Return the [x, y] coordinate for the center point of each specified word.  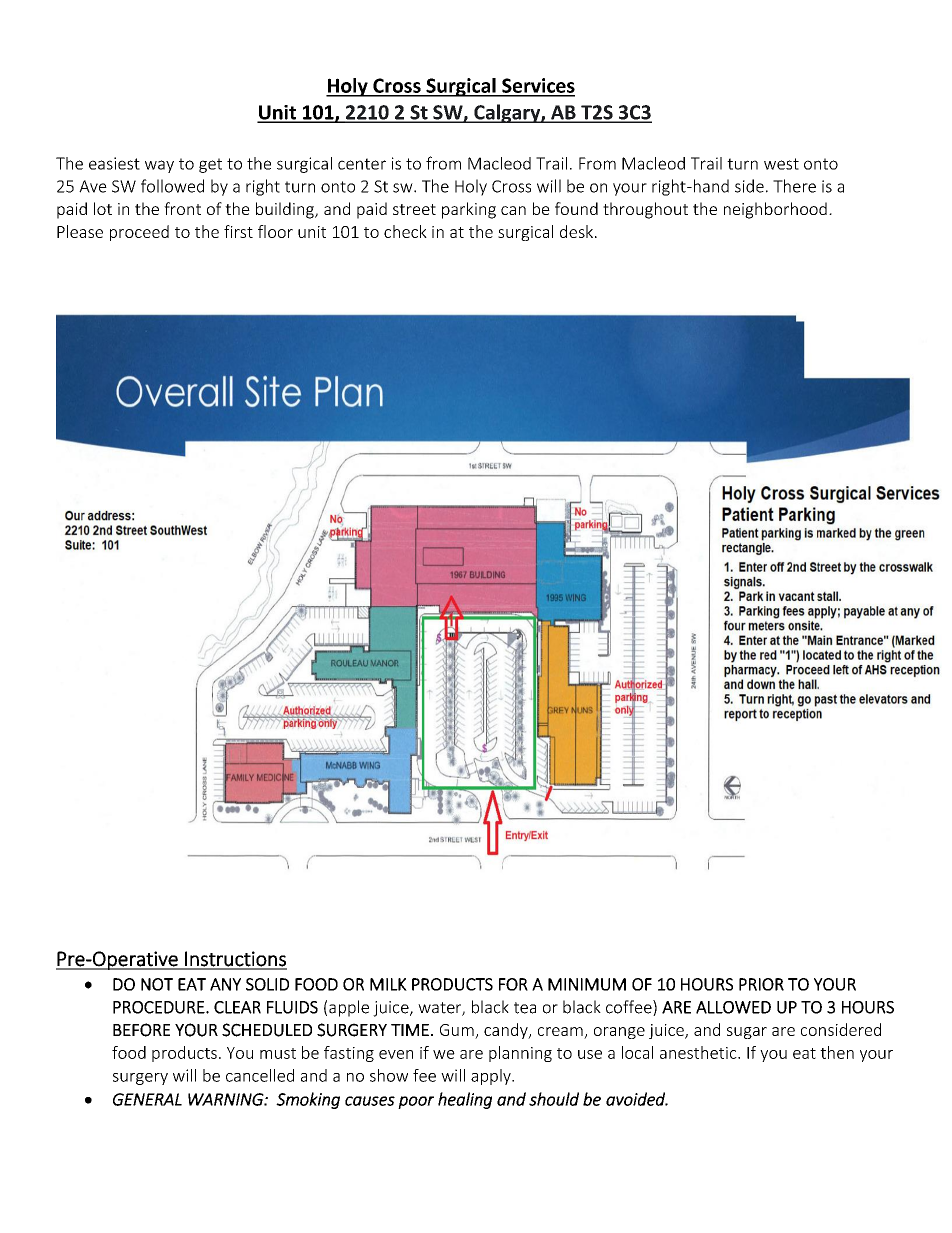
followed [172, 186]
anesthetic [699, 1052]
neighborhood [775, 210]
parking [469, 210]
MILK [388, 984]
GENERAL [147, 1099]
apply [492, 1077]
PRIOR [761, 984]
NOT [157, 984]
